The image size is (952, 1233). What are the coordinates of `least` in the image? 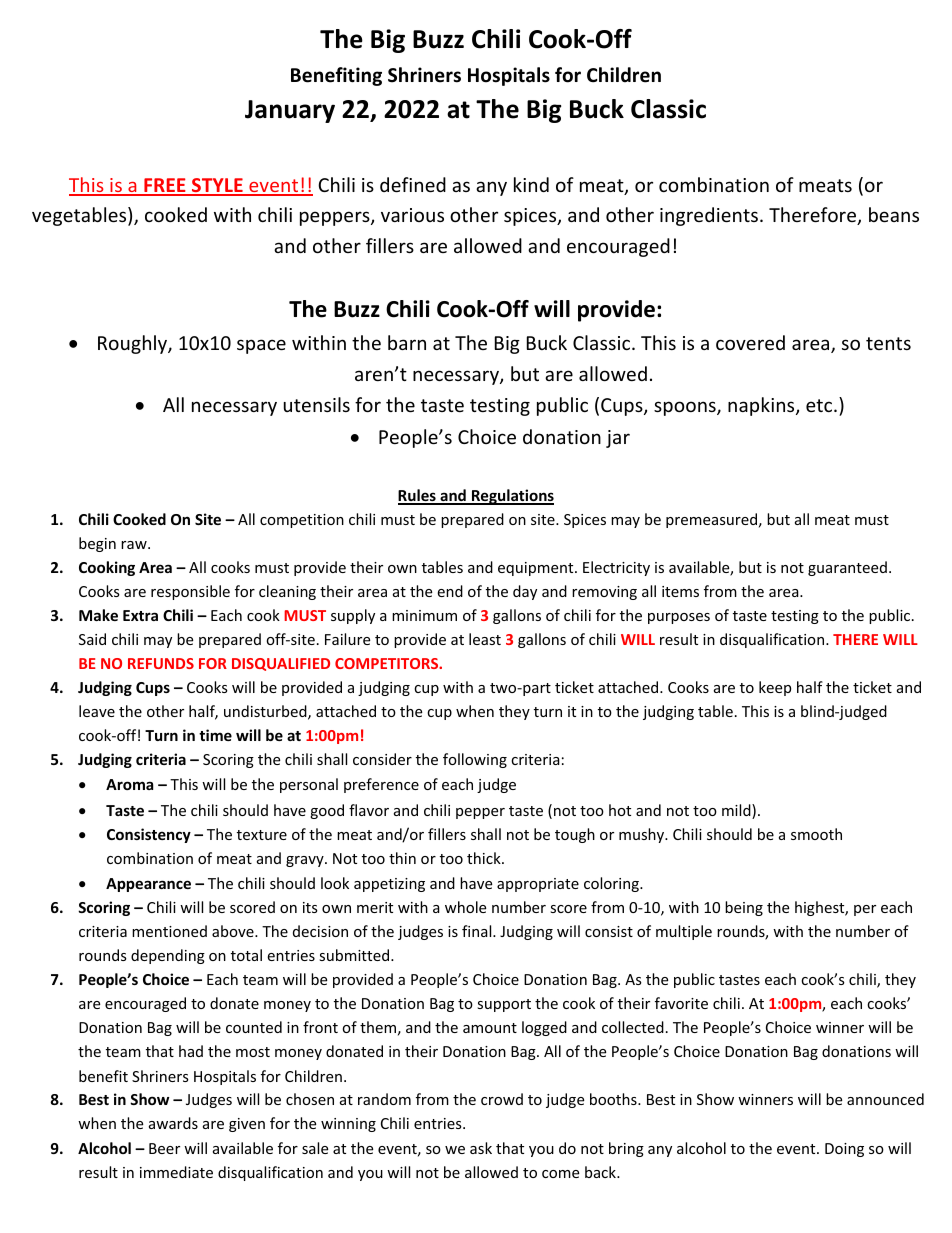 It's located at (485, 639).
